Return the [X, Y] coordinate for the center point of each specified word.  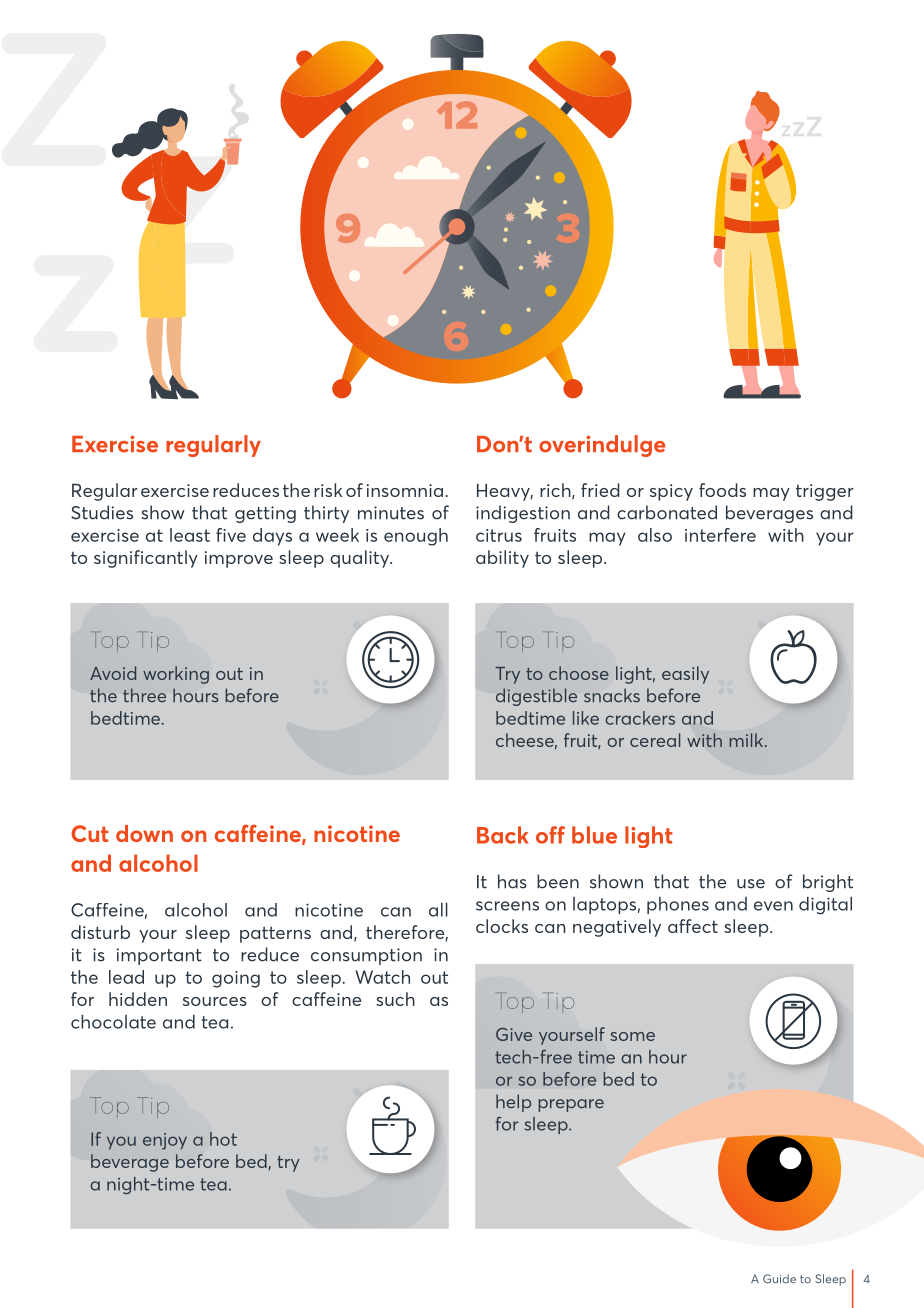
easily [685, 675]
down [144, 833]
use [751, 884]
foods [722, 490]
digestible [536, 697]
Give [514, 1034]
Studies [102, 512]
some [632, 1036]
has [512, 881]
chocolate [113, 1022]
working [176, 675]
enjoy [165, 1141]
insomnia [405, 490]
